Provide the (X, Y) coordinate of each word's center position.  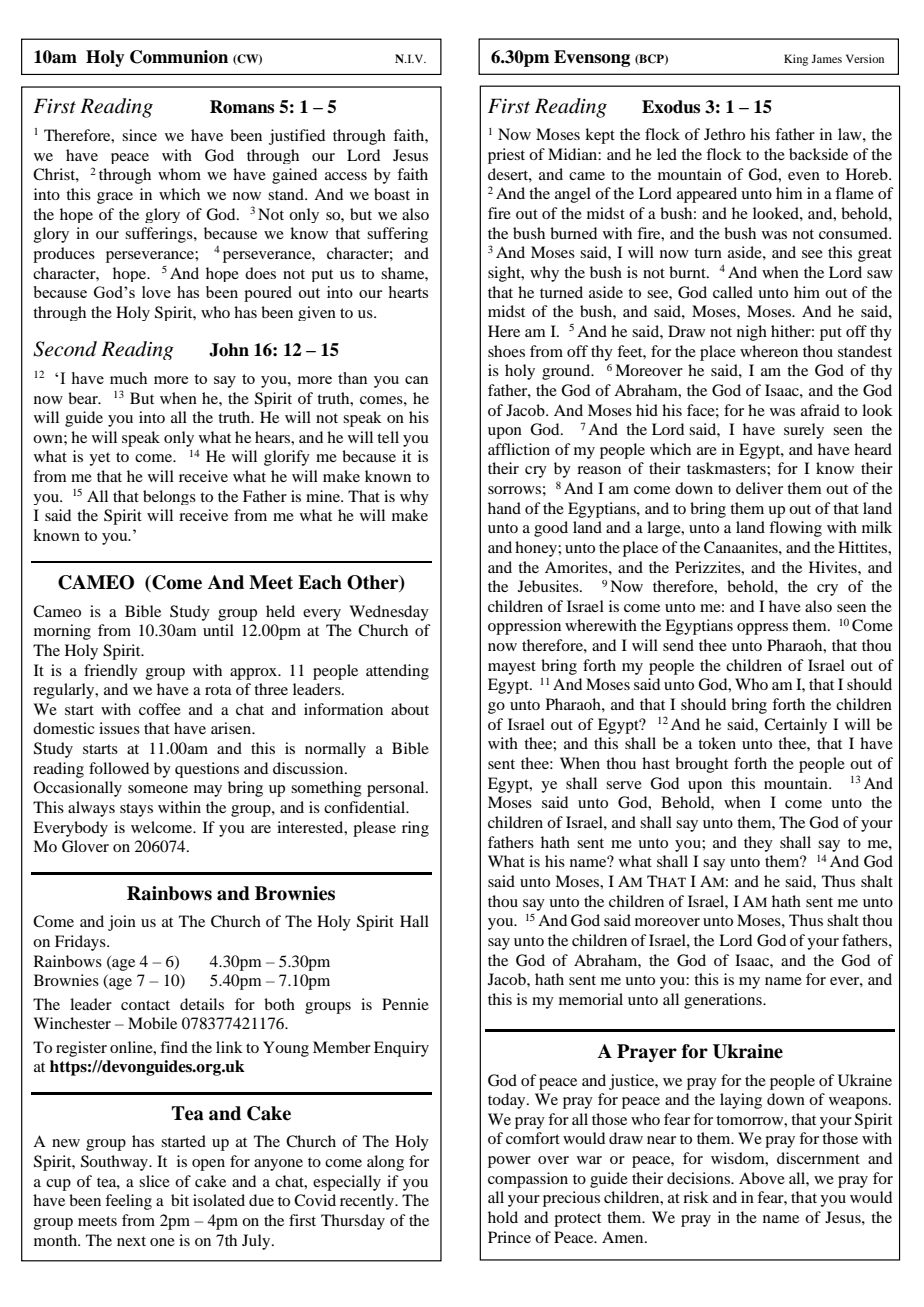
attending (397, 672)
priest (506, 156)
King (796, 60)
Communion (179, 57)
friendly (111, 672)
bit (180, 1200)
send (678, 645)
